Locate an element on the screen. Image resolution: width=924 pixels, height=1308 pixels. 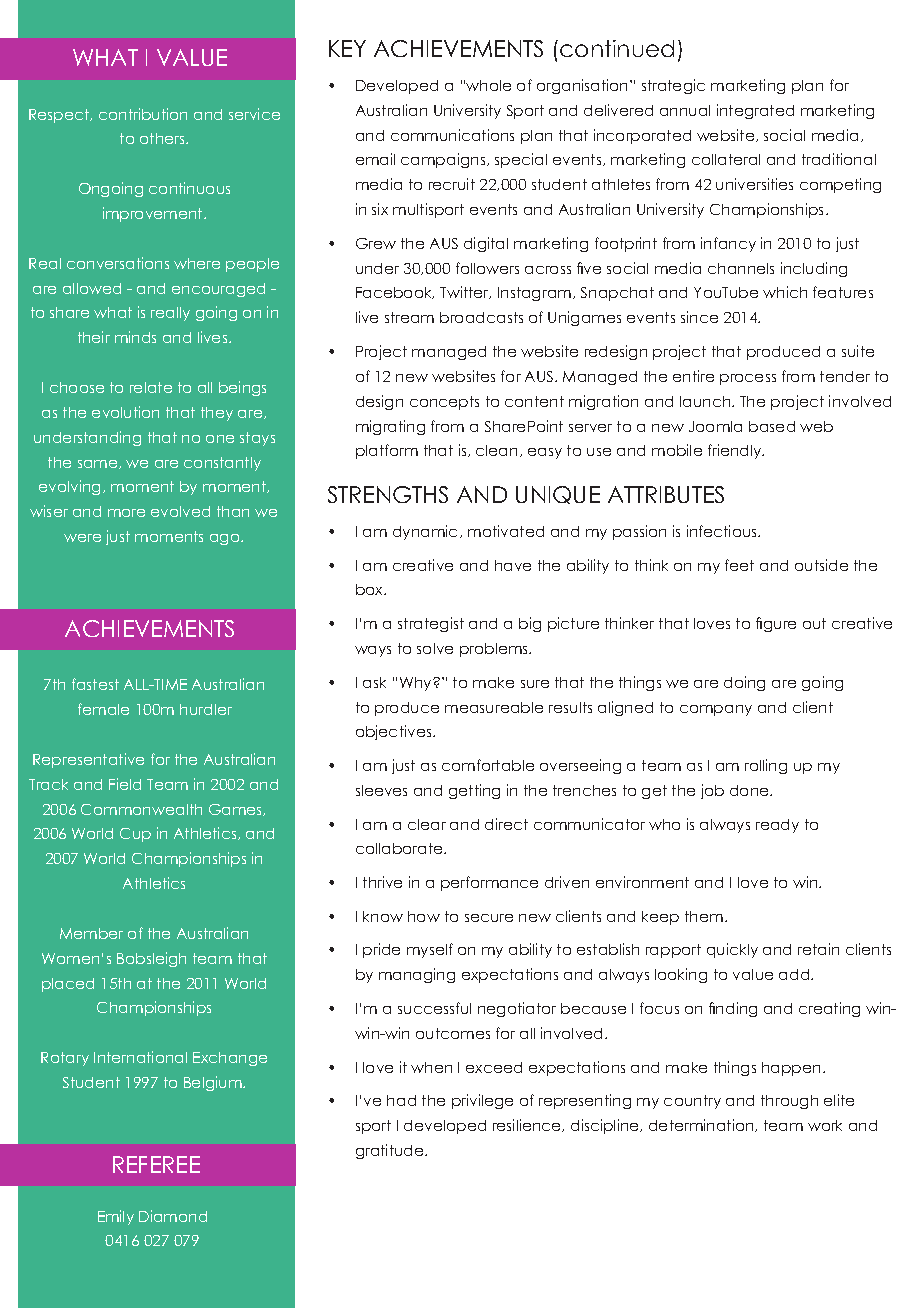
REFEREE is located at coordinates (156, 1164).
